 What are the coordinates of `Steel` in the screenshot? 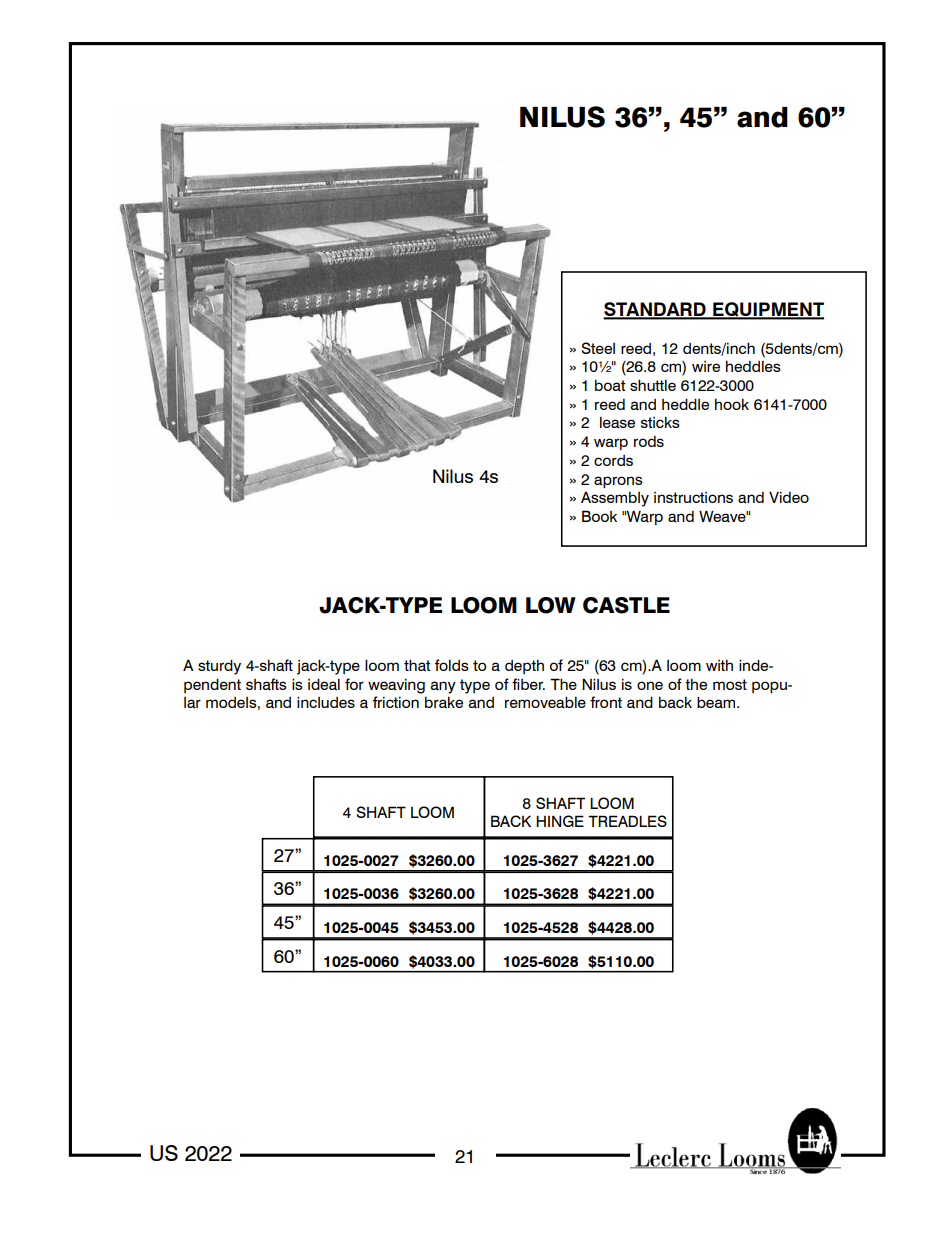 It's located at (598, 348).
